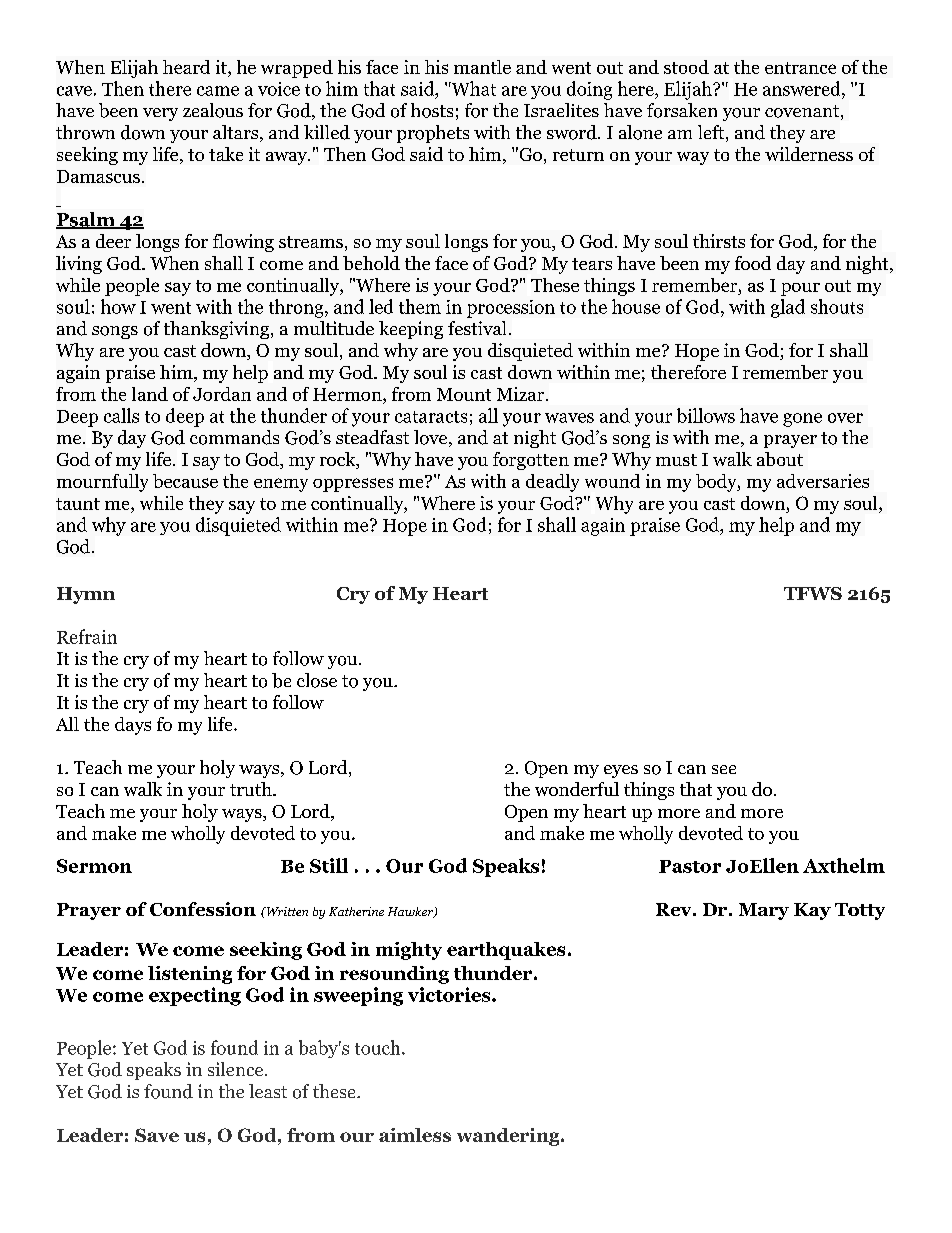  Describe the element at coordinates (160, 114) in the image. I see `very` at that location.
